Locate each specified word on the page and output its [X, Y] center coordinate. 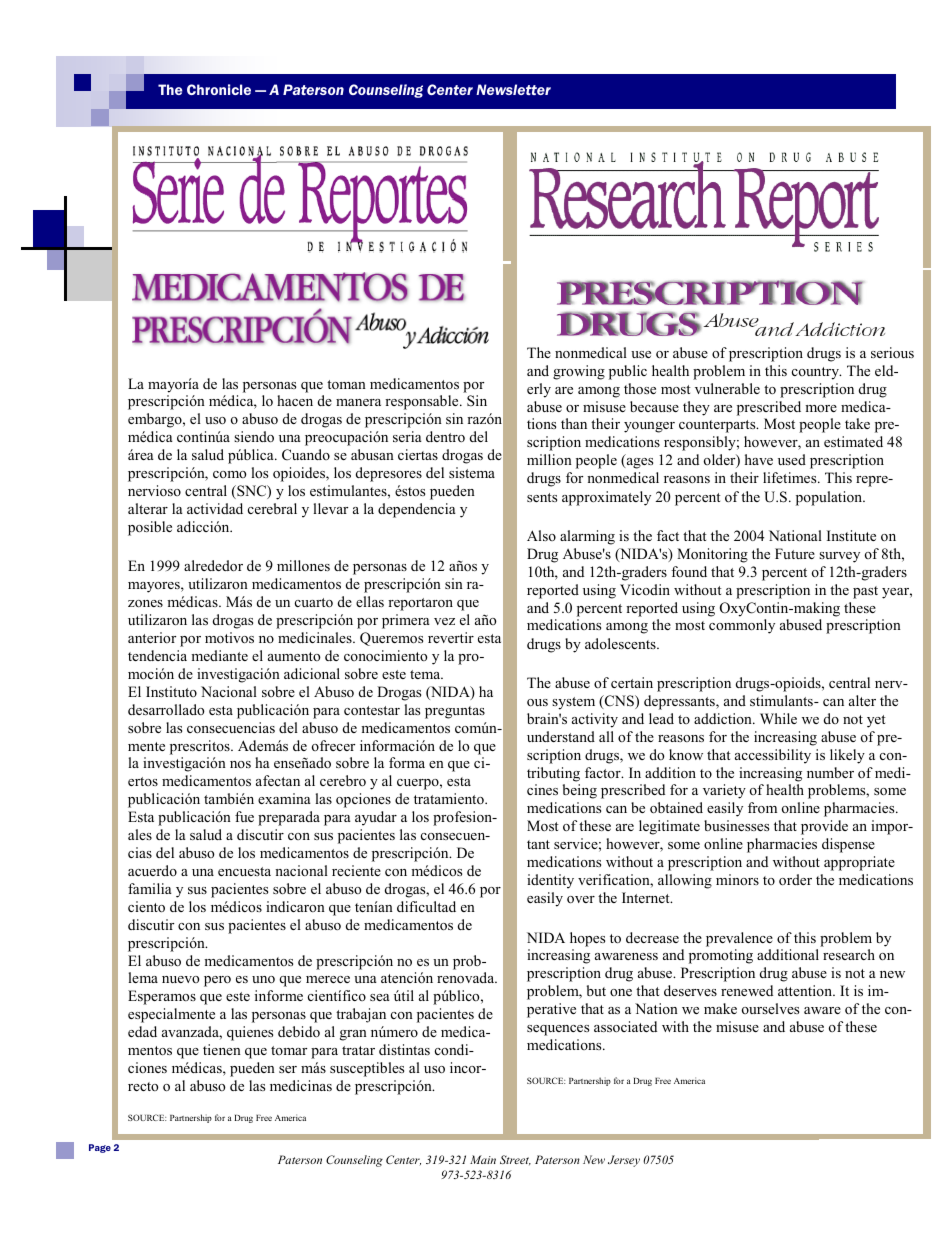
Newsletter [513, 89]
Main [483, 1159]
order [795, 880]
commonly [742, 626]
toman [346, 384]
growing [579, 372]
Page [100, 1148]
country [816, 373]
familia [150, 888]
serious [892, 353]
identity [550, 881]
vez [444, 621]
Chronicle [219, 89]
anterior [152, 637]
